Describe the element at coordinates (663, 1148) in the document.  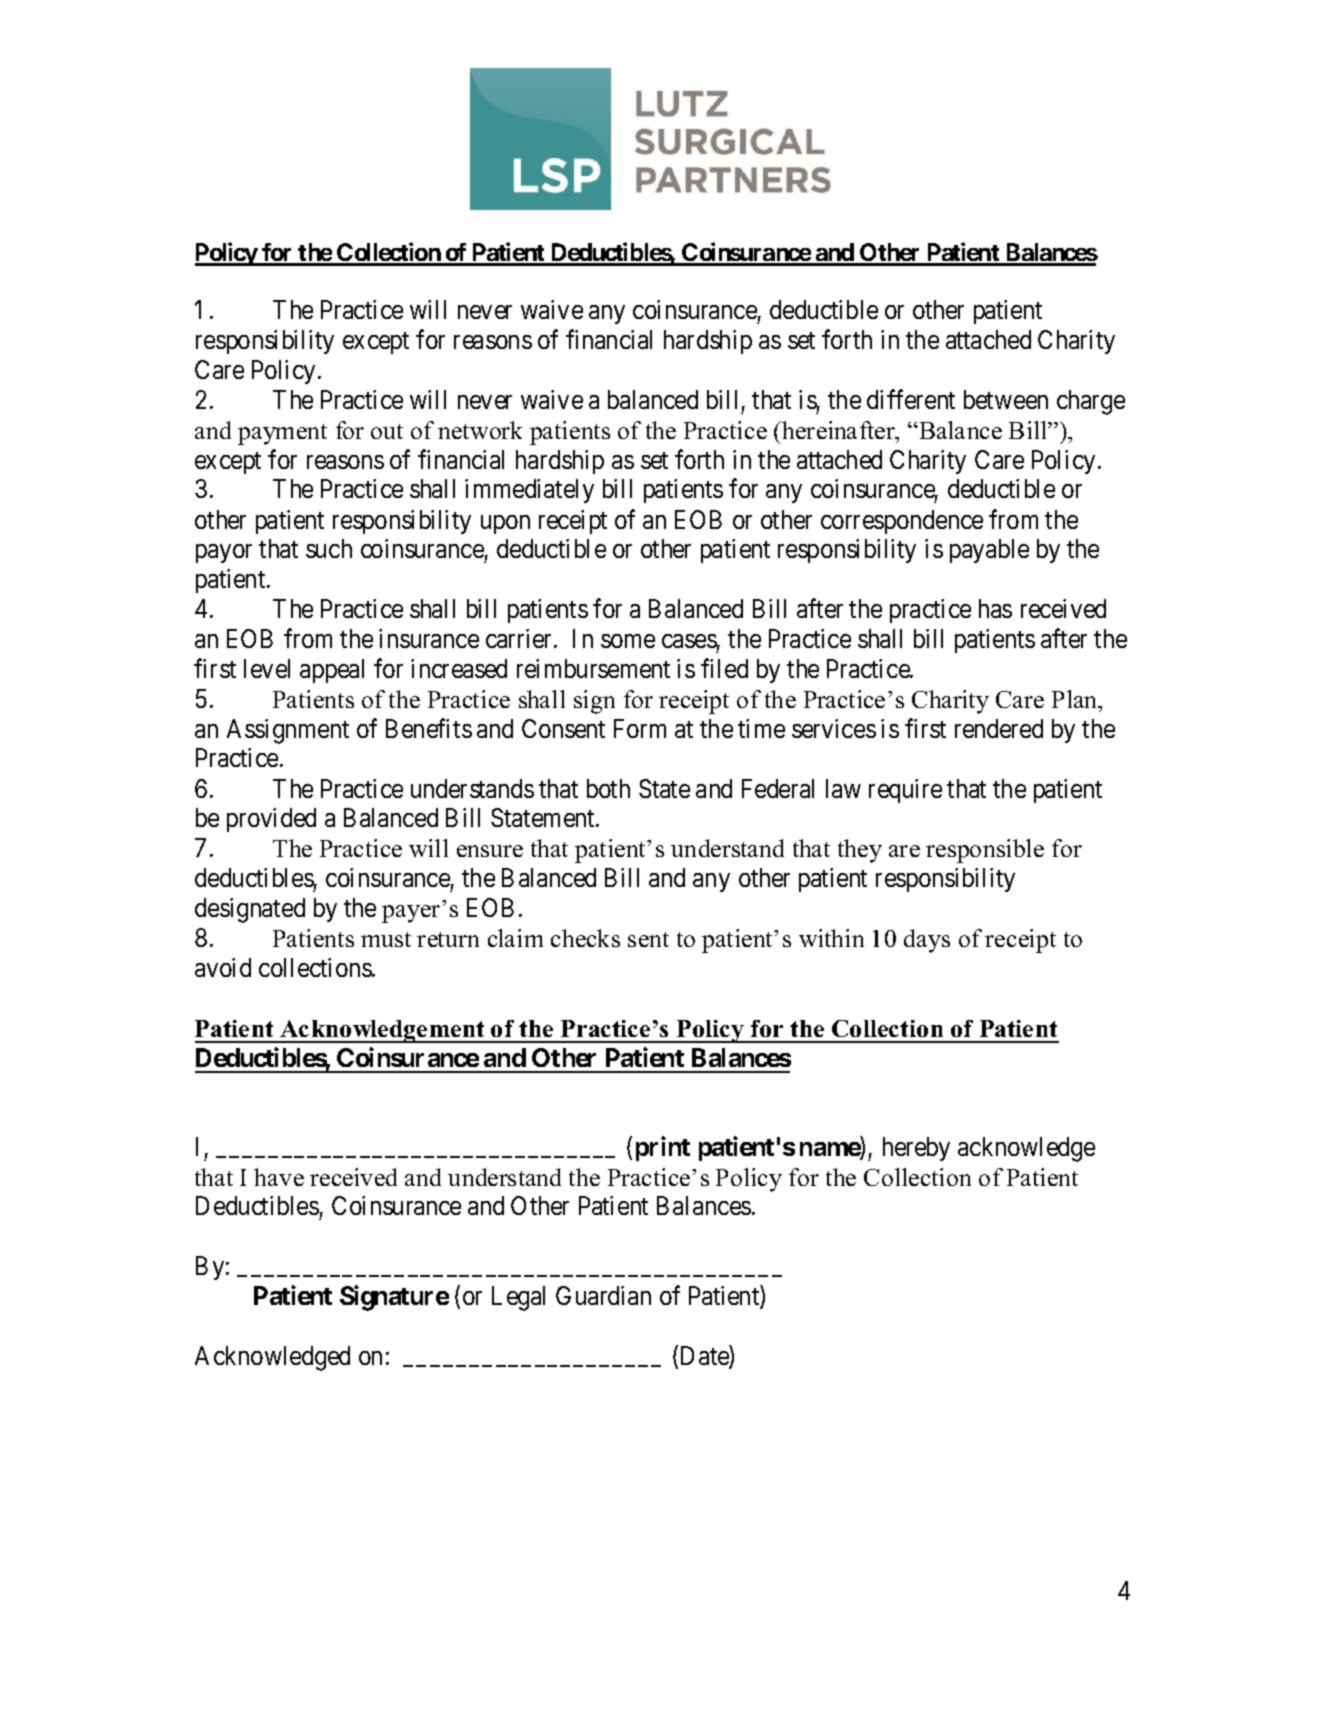
I see `print` at that location.
